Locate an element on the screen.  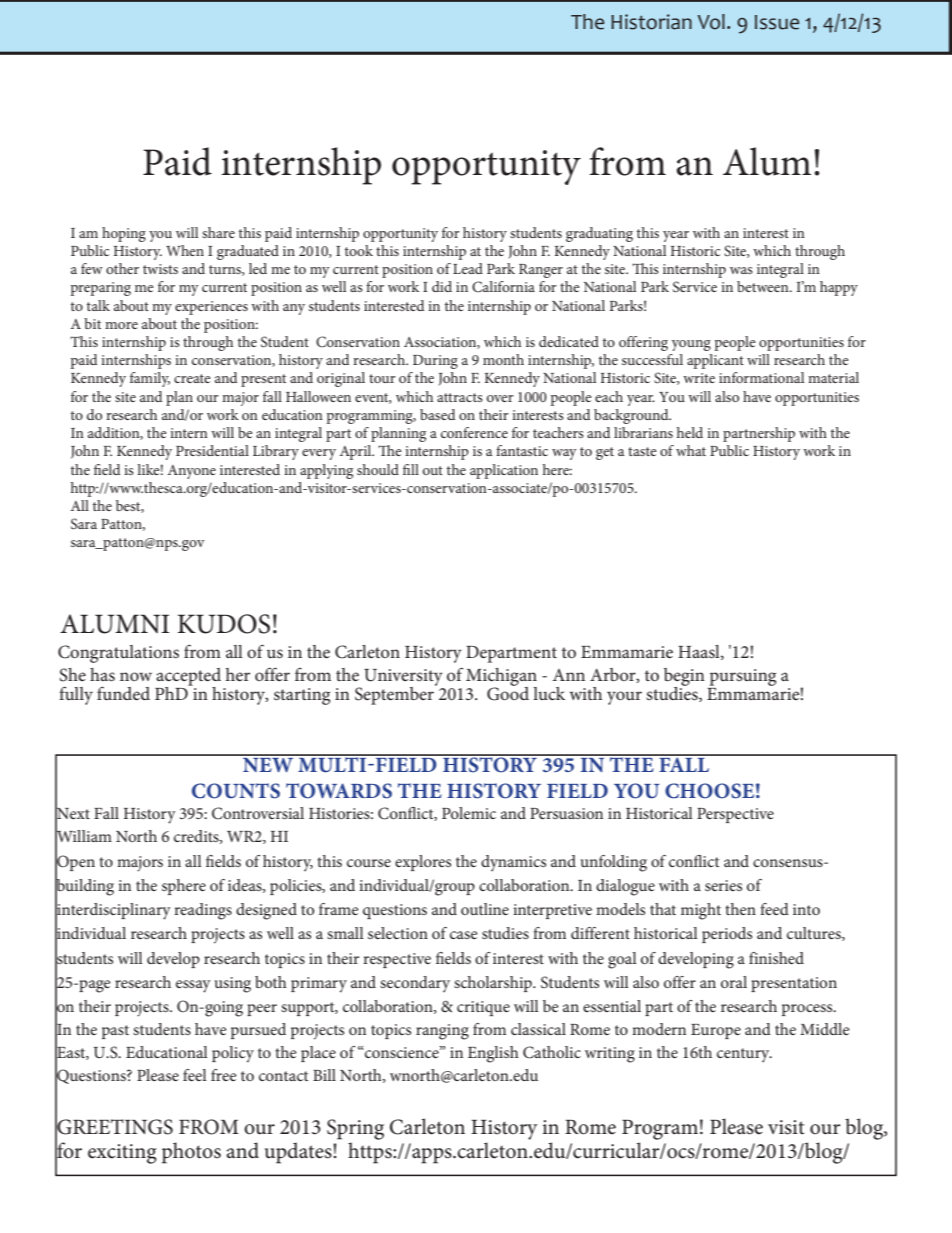
Historian is located at coordinates (651, 22).
